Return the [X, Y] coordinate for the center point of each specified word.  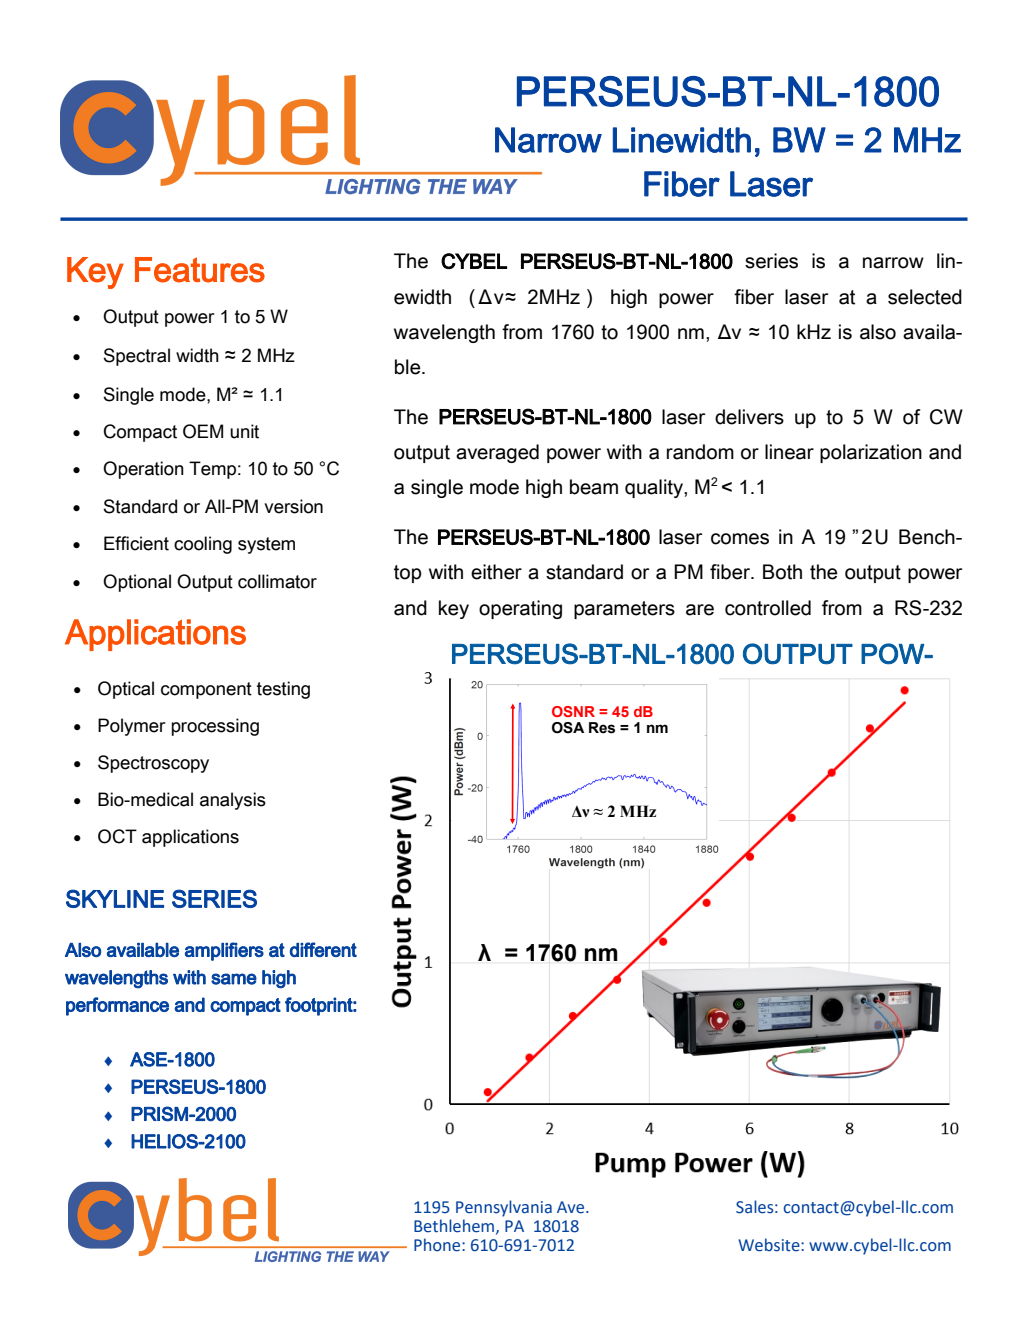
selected [925, 297]
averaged [497, 453]
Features [200, 270]
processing [215, 727]
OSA [568, 728]
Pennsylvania [504, 1208]
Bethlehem [455, 1226]
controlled [768, 608]
